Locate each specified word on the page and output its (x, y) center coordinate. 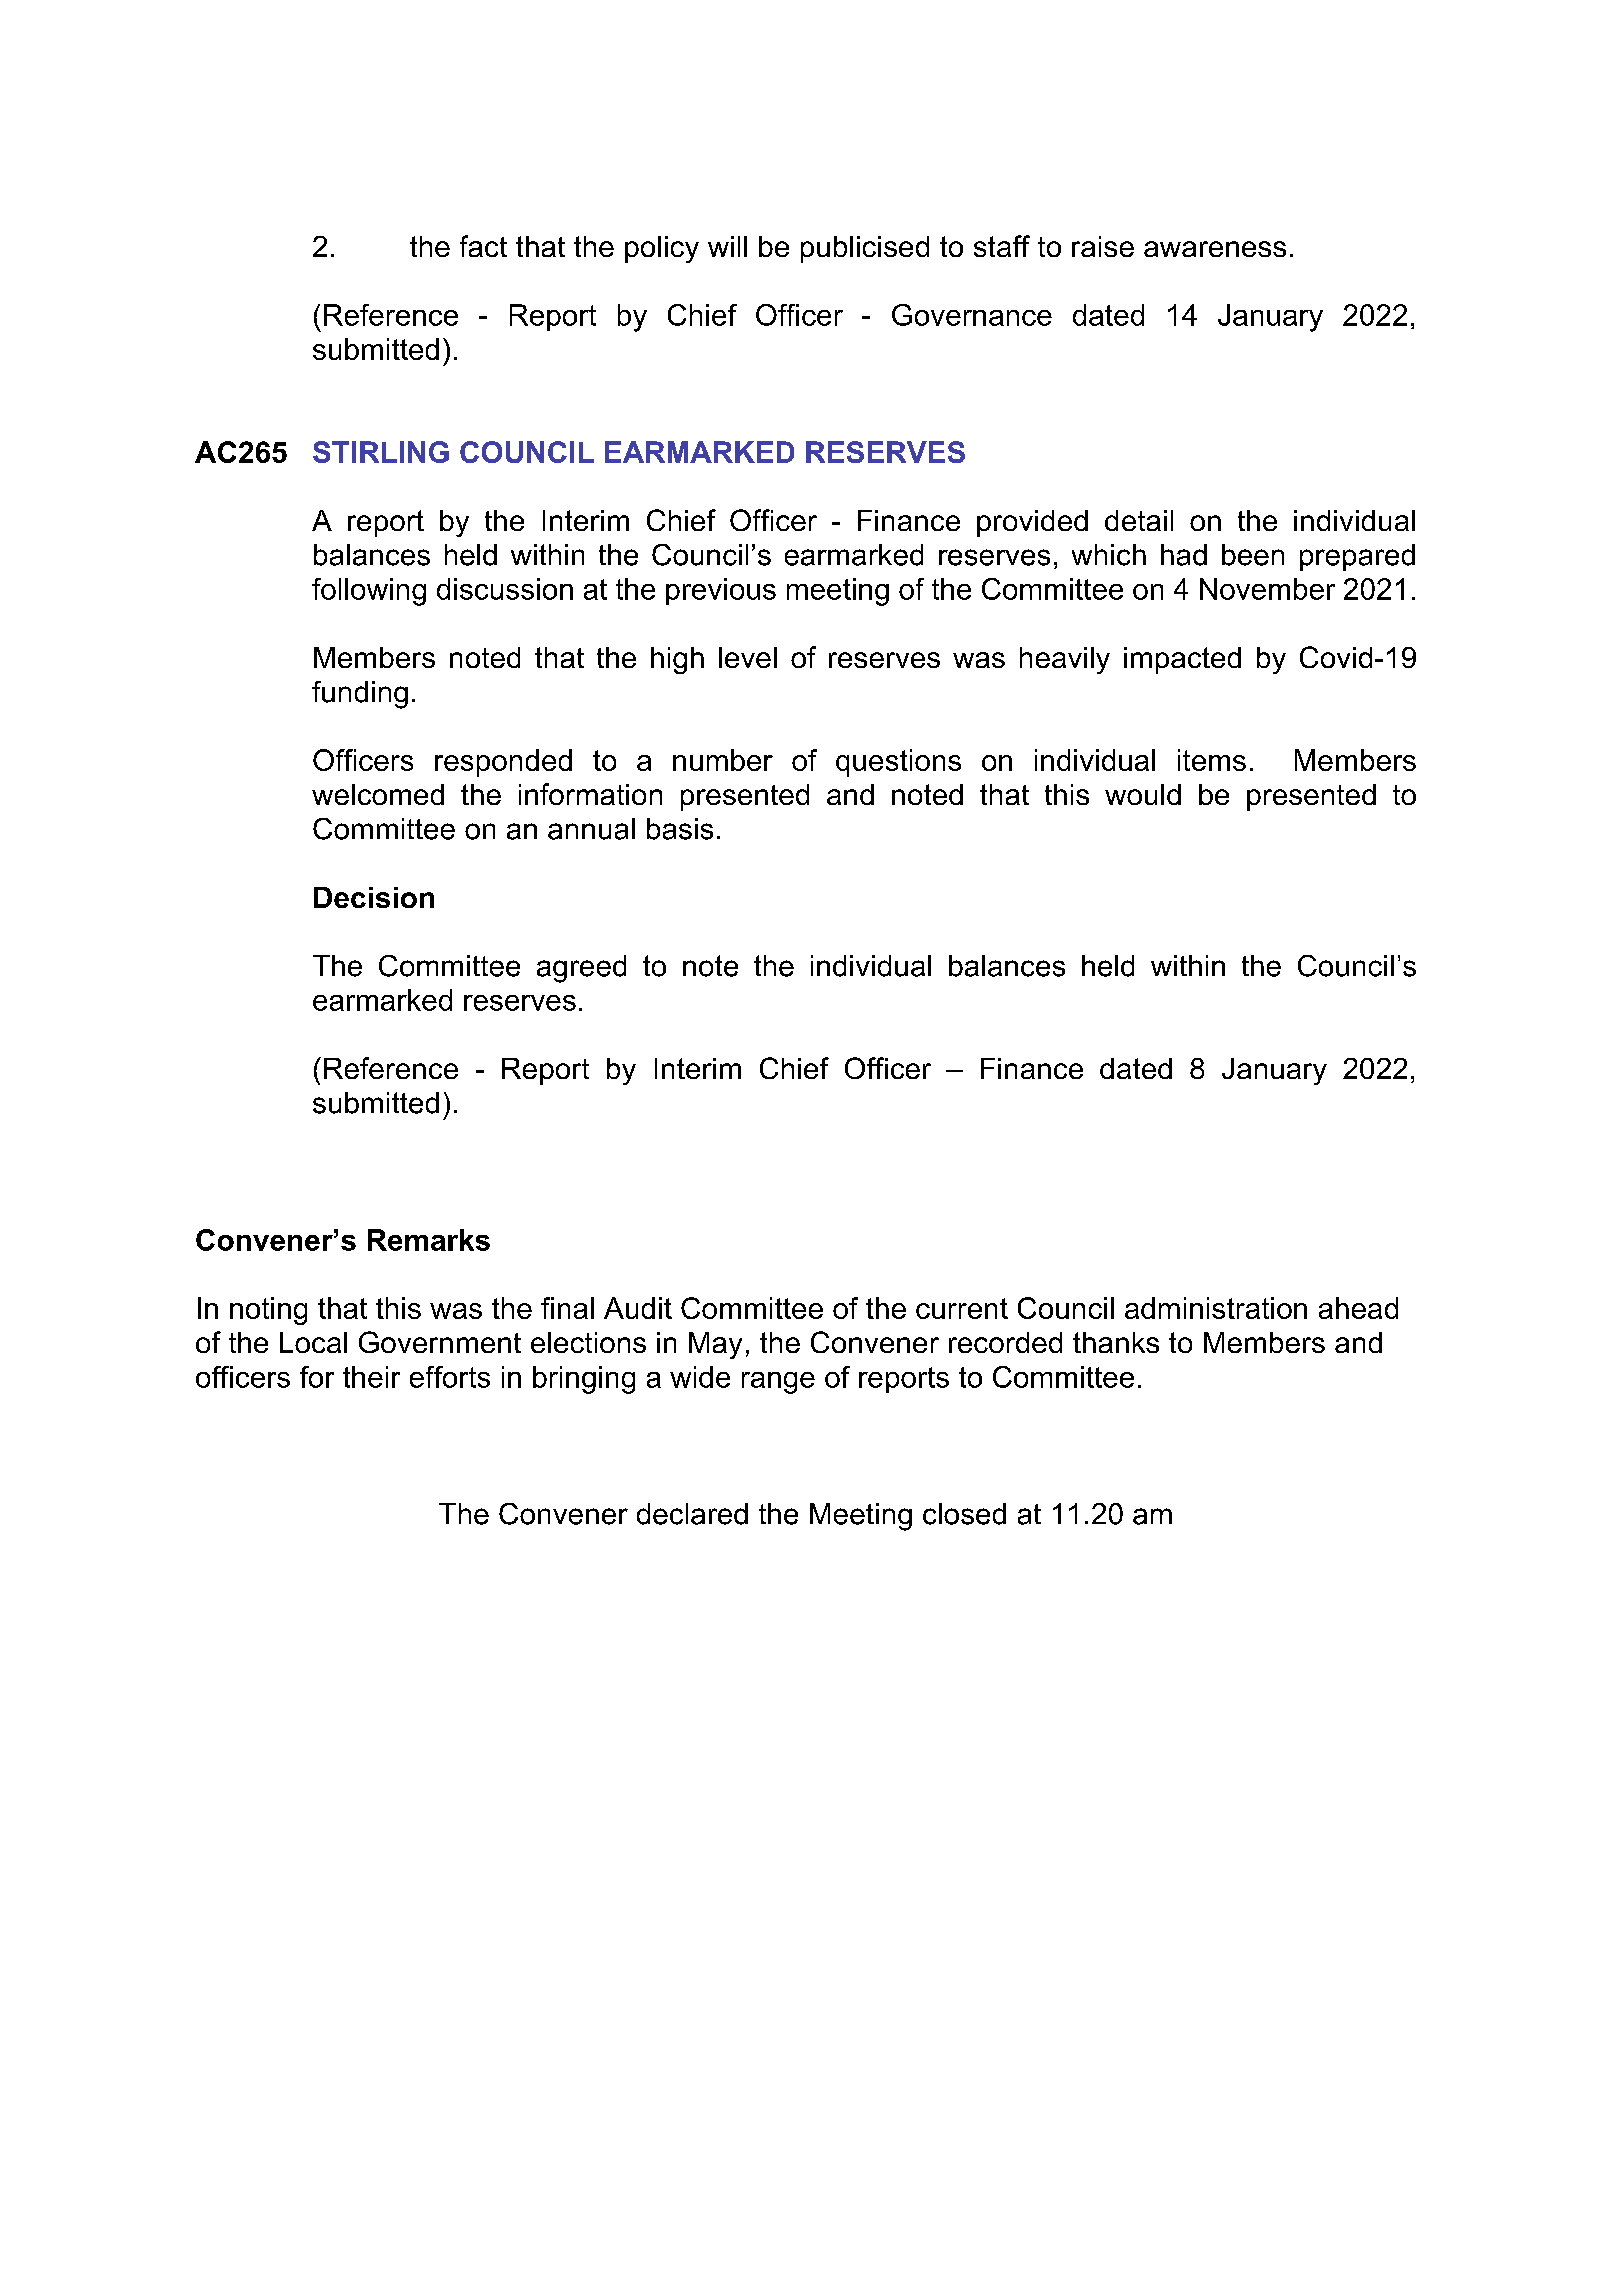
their (371, 1377)
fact (483, 246)
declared (692, 1514)
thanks (1116, 1342)
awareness (1215, 249)
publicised (865, 249)
